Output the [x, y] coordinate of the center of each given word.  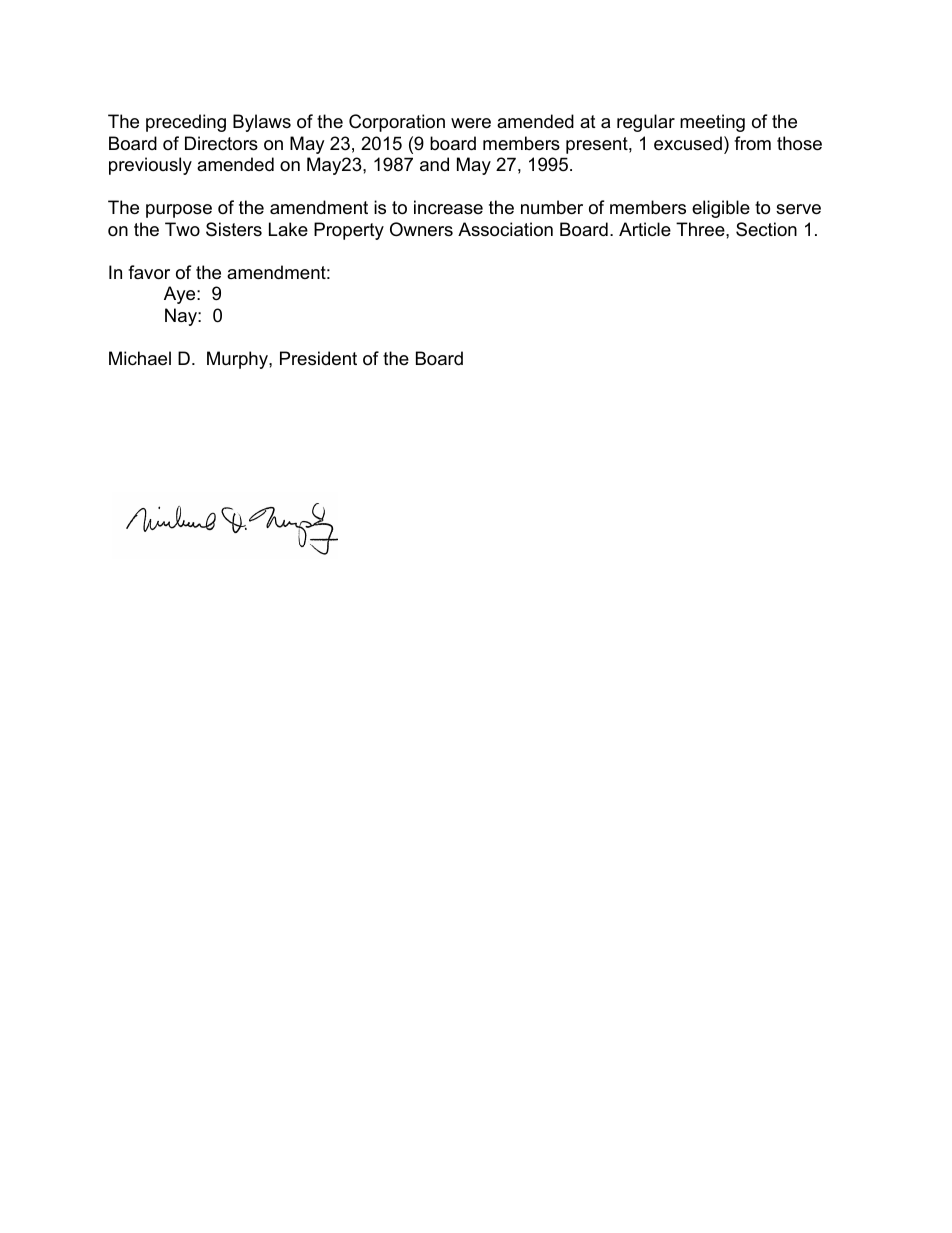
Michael [140, 358]
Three [701, 229]
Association [505, 229]
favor [149, 272]
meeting [712, 123]
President [318, 358]
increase [448, 207]
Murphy [238, 360]
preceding [186, 123]
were [471, 123]
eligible [721, 209]
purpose [179, 211]
